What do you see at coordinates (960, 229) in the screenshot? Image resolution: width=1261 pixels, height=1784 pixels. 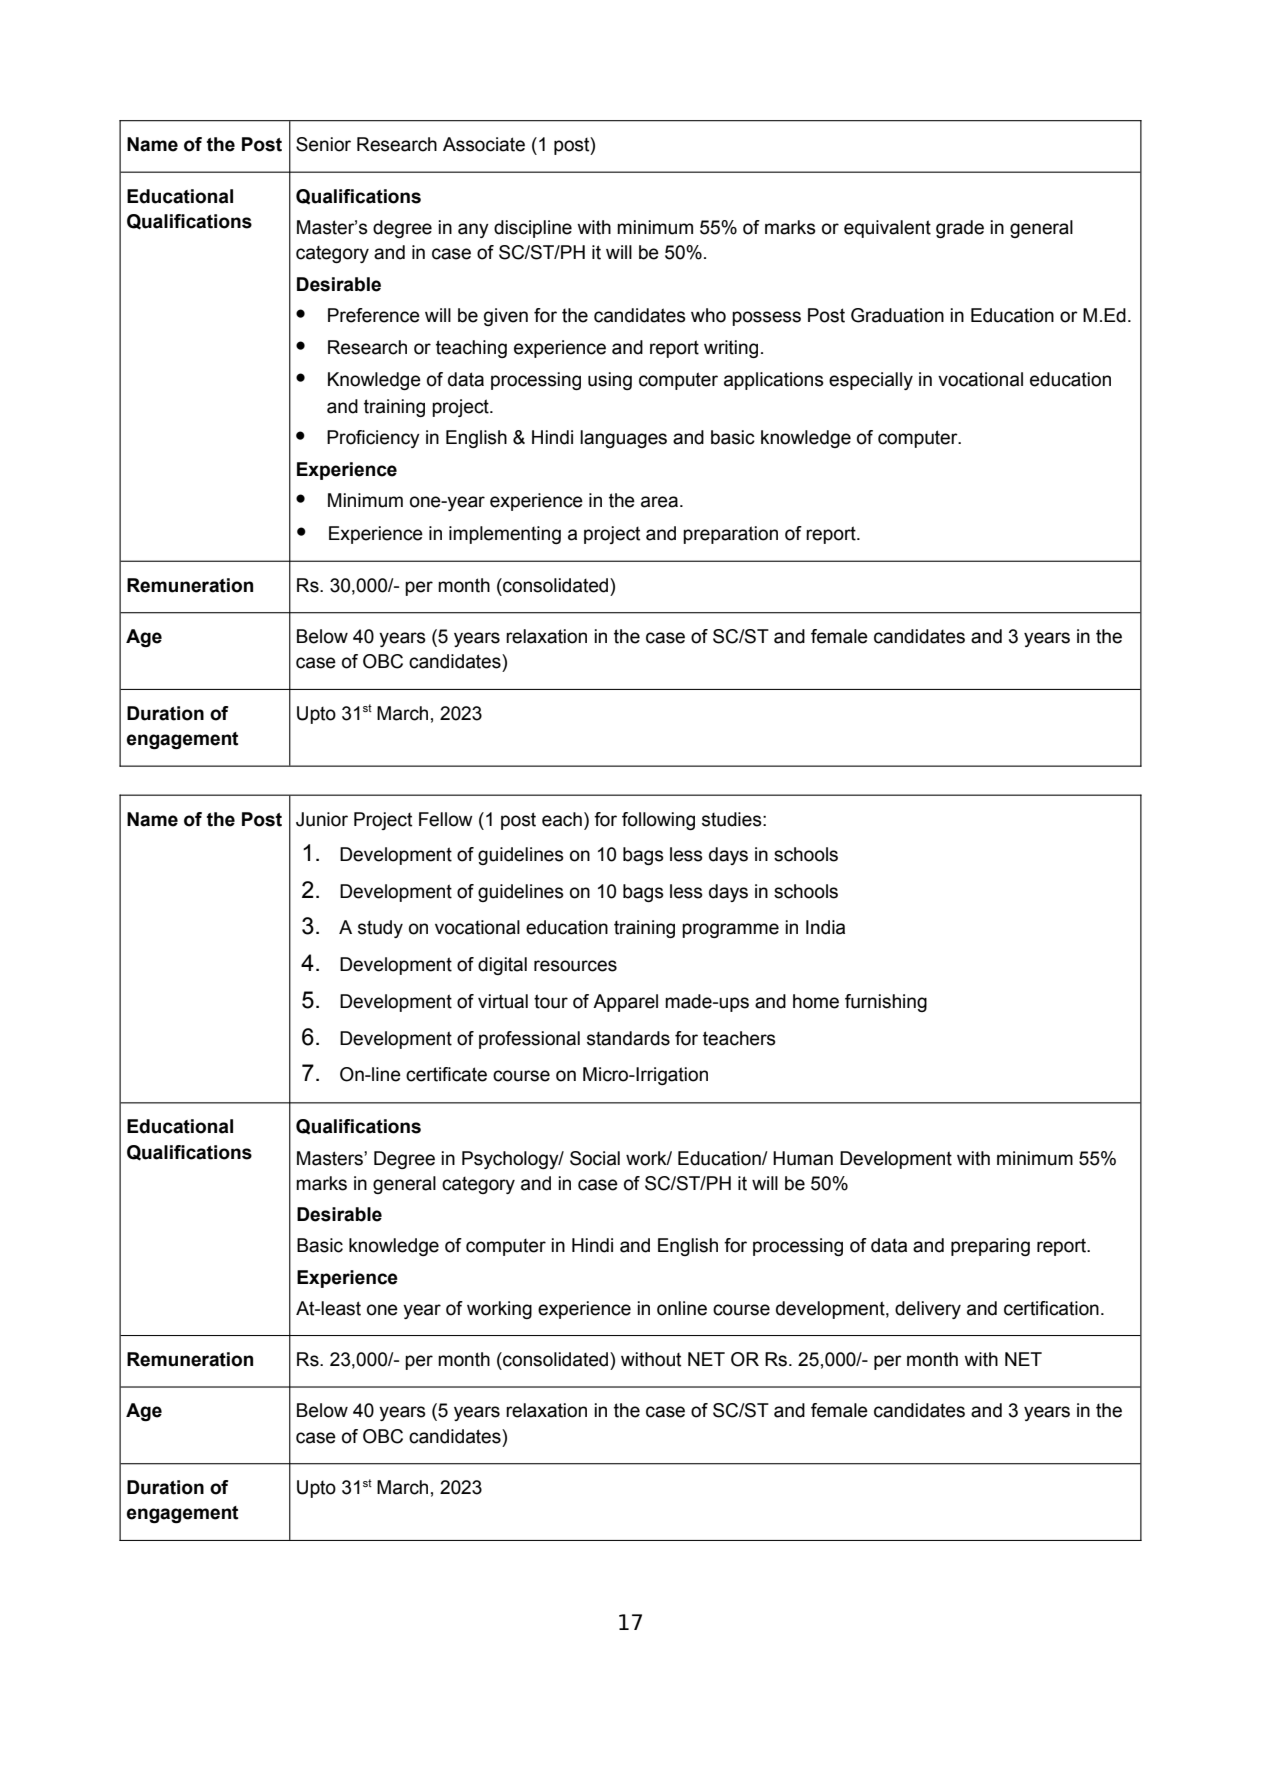 I see `grade` at bounding box center [960, 229].
